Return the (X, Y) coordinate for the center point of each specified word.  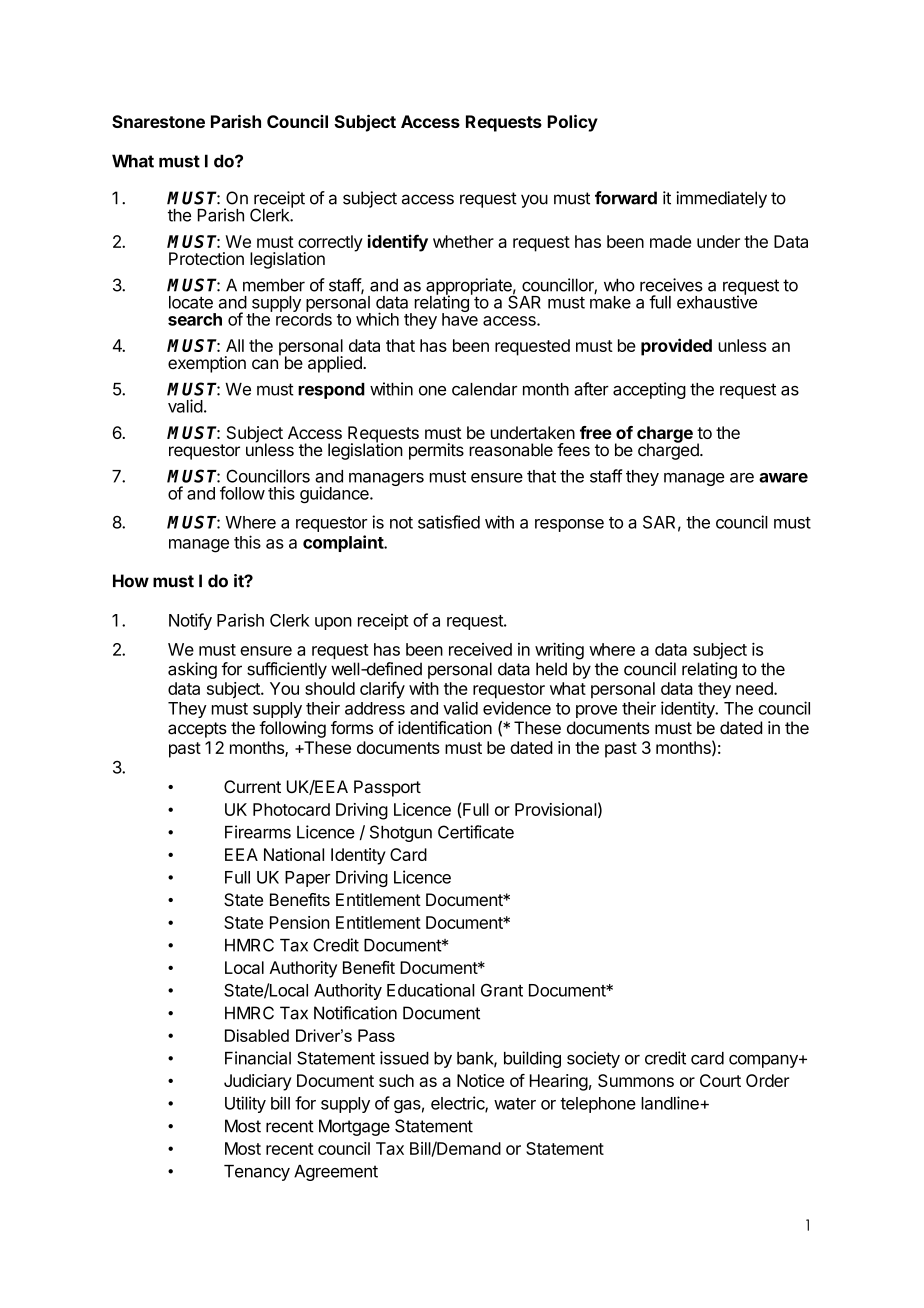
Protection (206, 258)
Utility (245, 1104)
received (480, 649)
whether (463, 241)
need (755, 688)
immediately (721, 199)
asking (192, 670)
